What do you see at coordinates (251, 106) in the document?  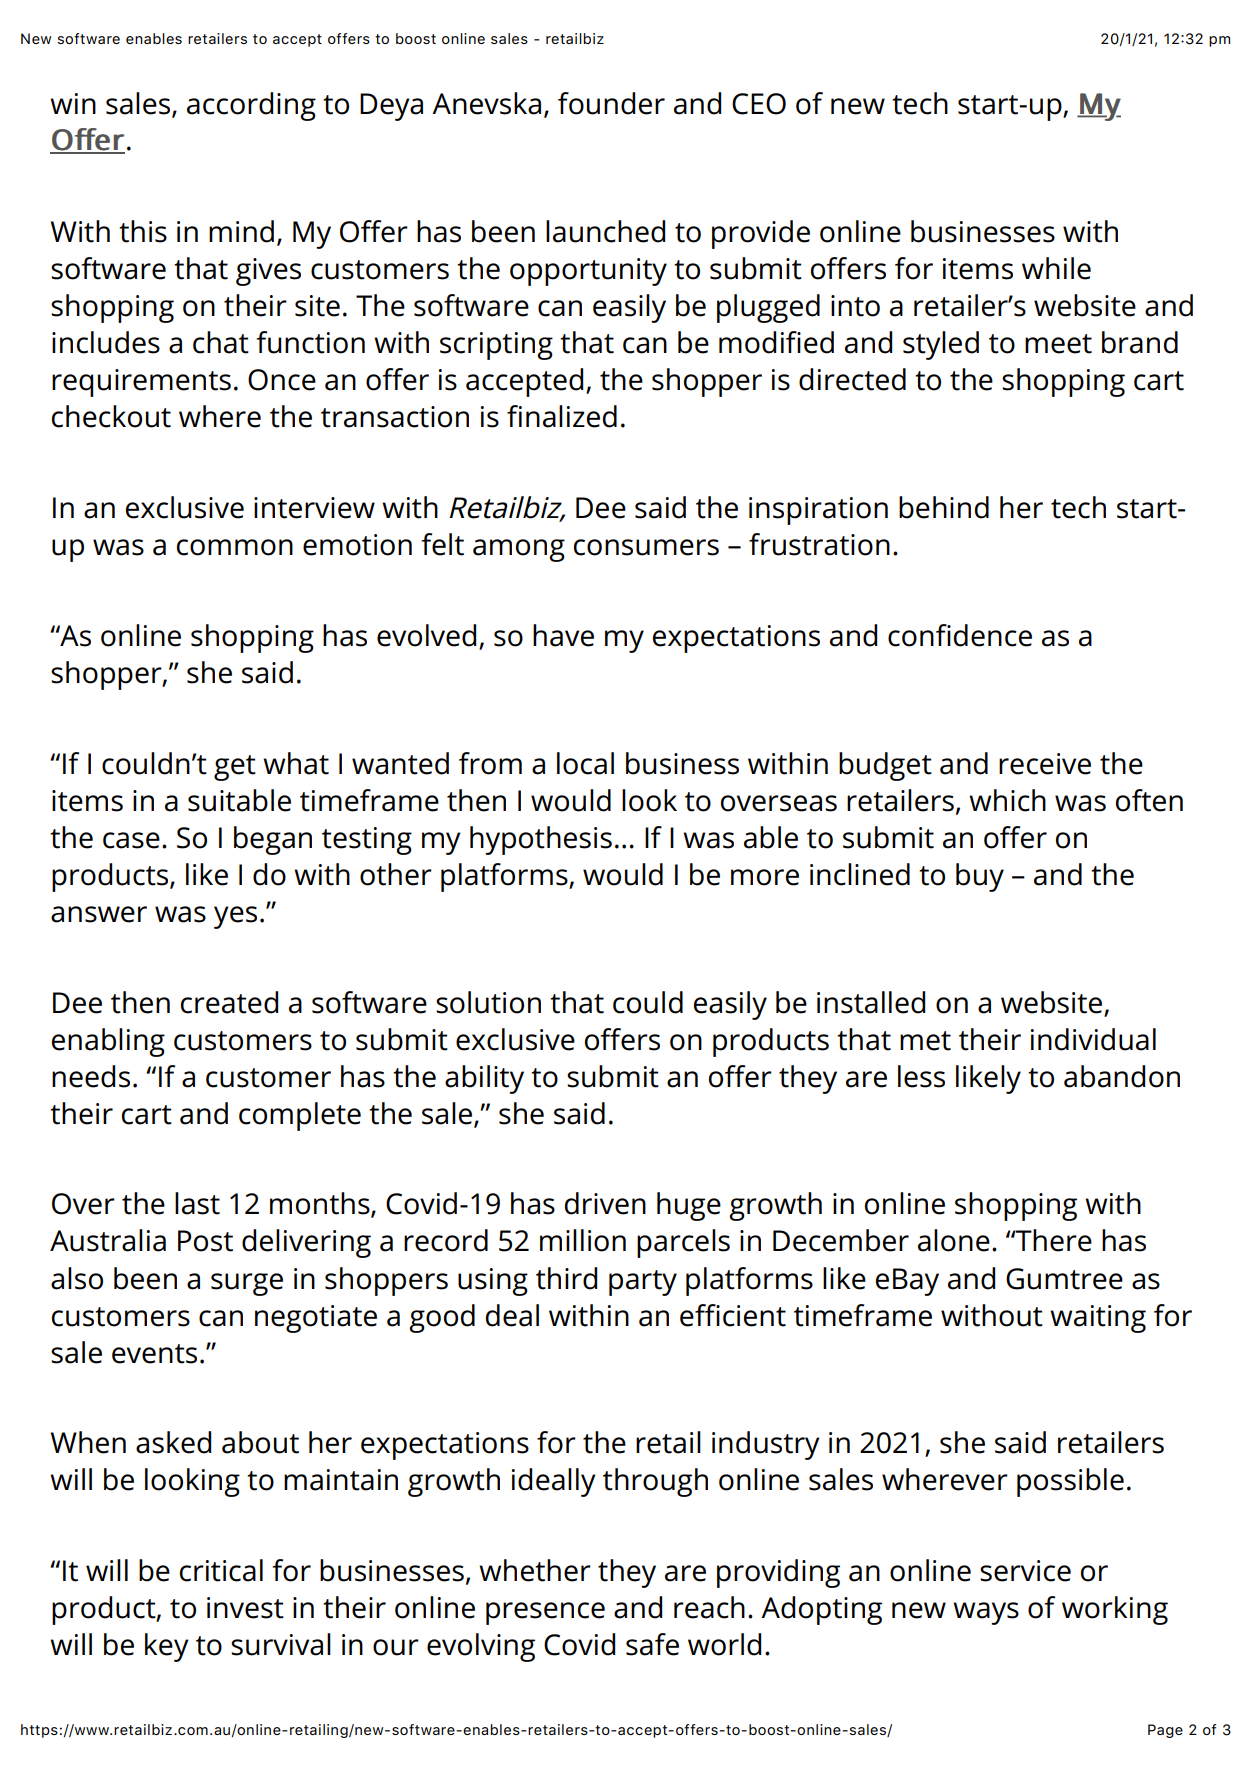 I see `according` at bounding box center [251, 106].
